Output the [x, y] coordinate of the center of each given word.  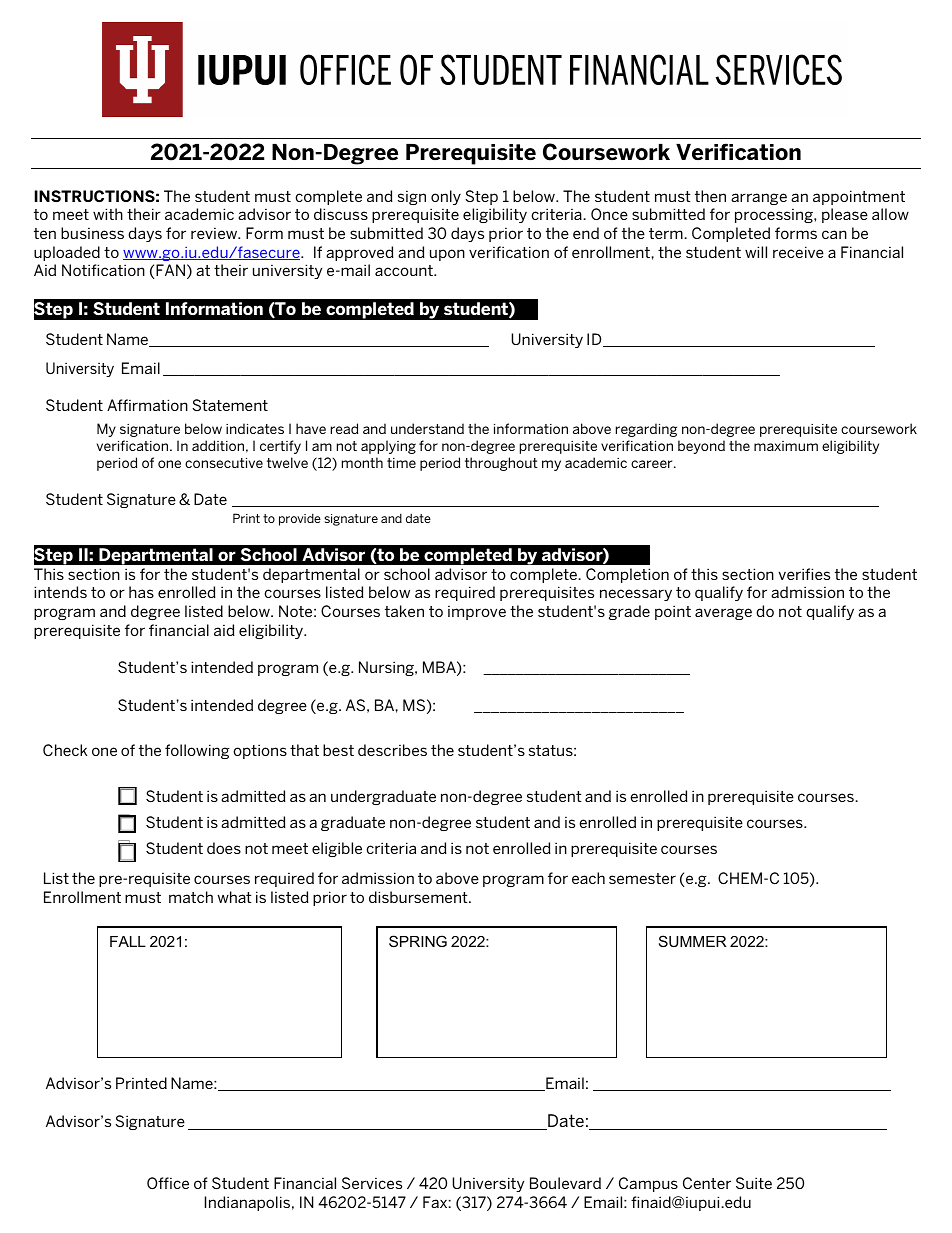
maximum [786, 446]
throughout [501, 464]
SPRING [418, 941]
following [197, 751]
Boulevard [565, 1183]
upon [447, 255]
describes [392, 750]
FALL [128, 941]
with [108, 214]
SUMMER [693, 941]
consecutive [224, 463]
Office [168, 1183]
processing [775, 216]
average [723, 614]
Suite [754, 1183]
